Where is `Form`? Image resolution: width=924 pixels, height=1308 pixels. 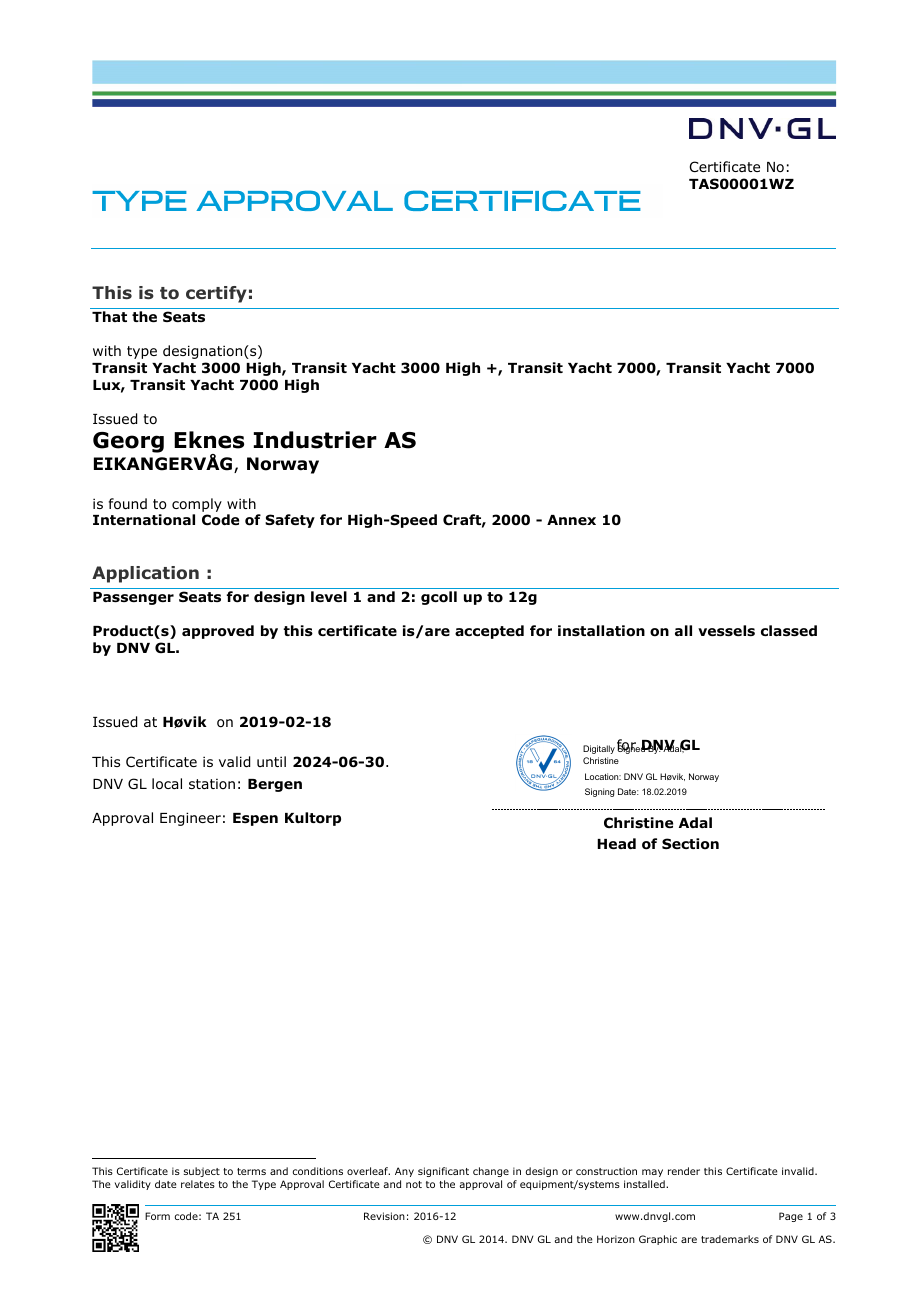
Form is located at coordinates (157, 1216).
